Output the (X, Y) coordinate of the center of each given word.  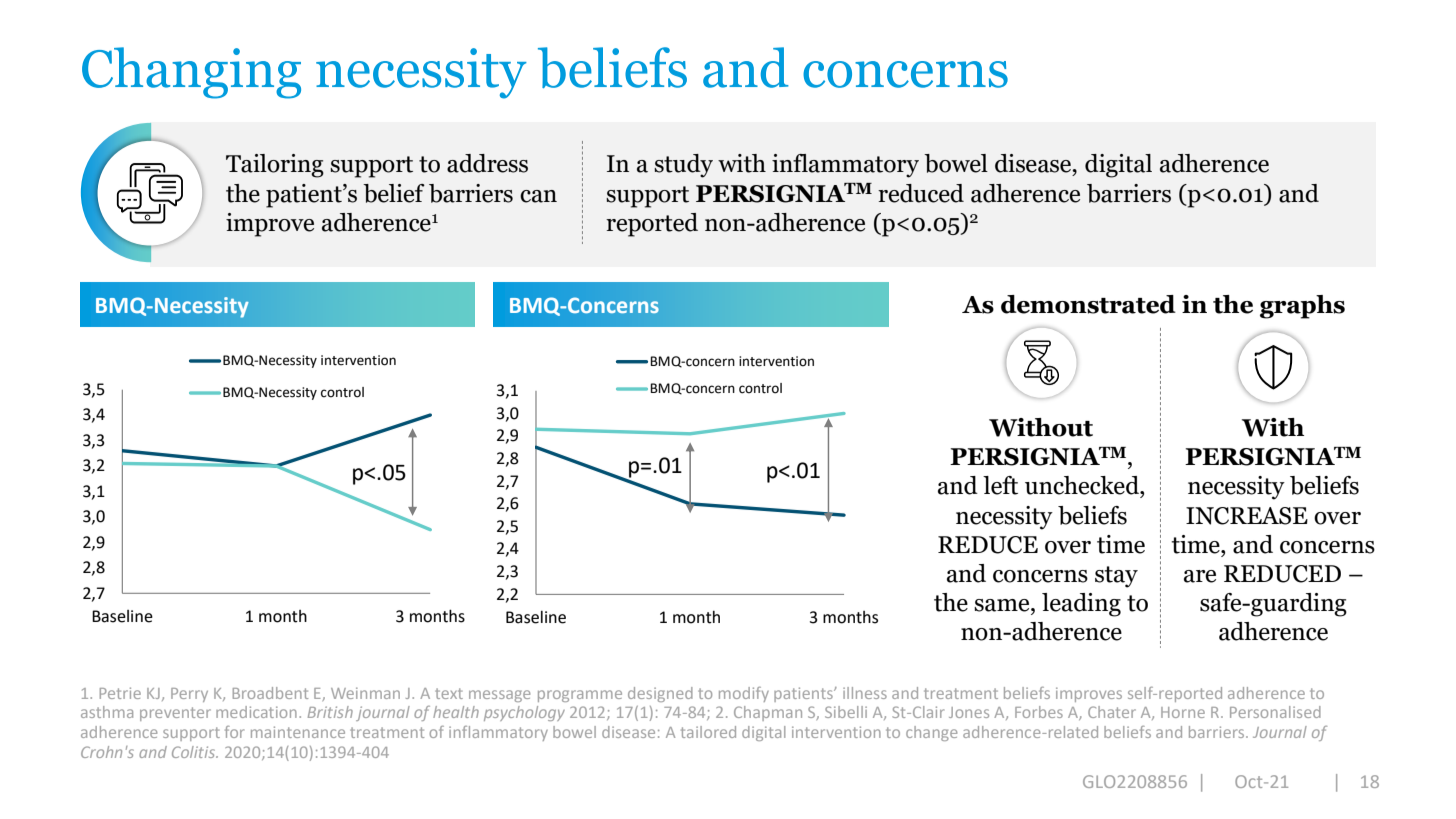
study (683, 166)
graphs (1302, 307)
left (1000, 485)
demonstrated (1088, 304)
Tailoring (275, 166)
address (487, 163)
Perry (189, 695)
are (1200, 576)
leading (1081, 605)
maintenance (298, 732)
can (538, 196)
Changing (191, 73)
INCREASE (1247, 516)
